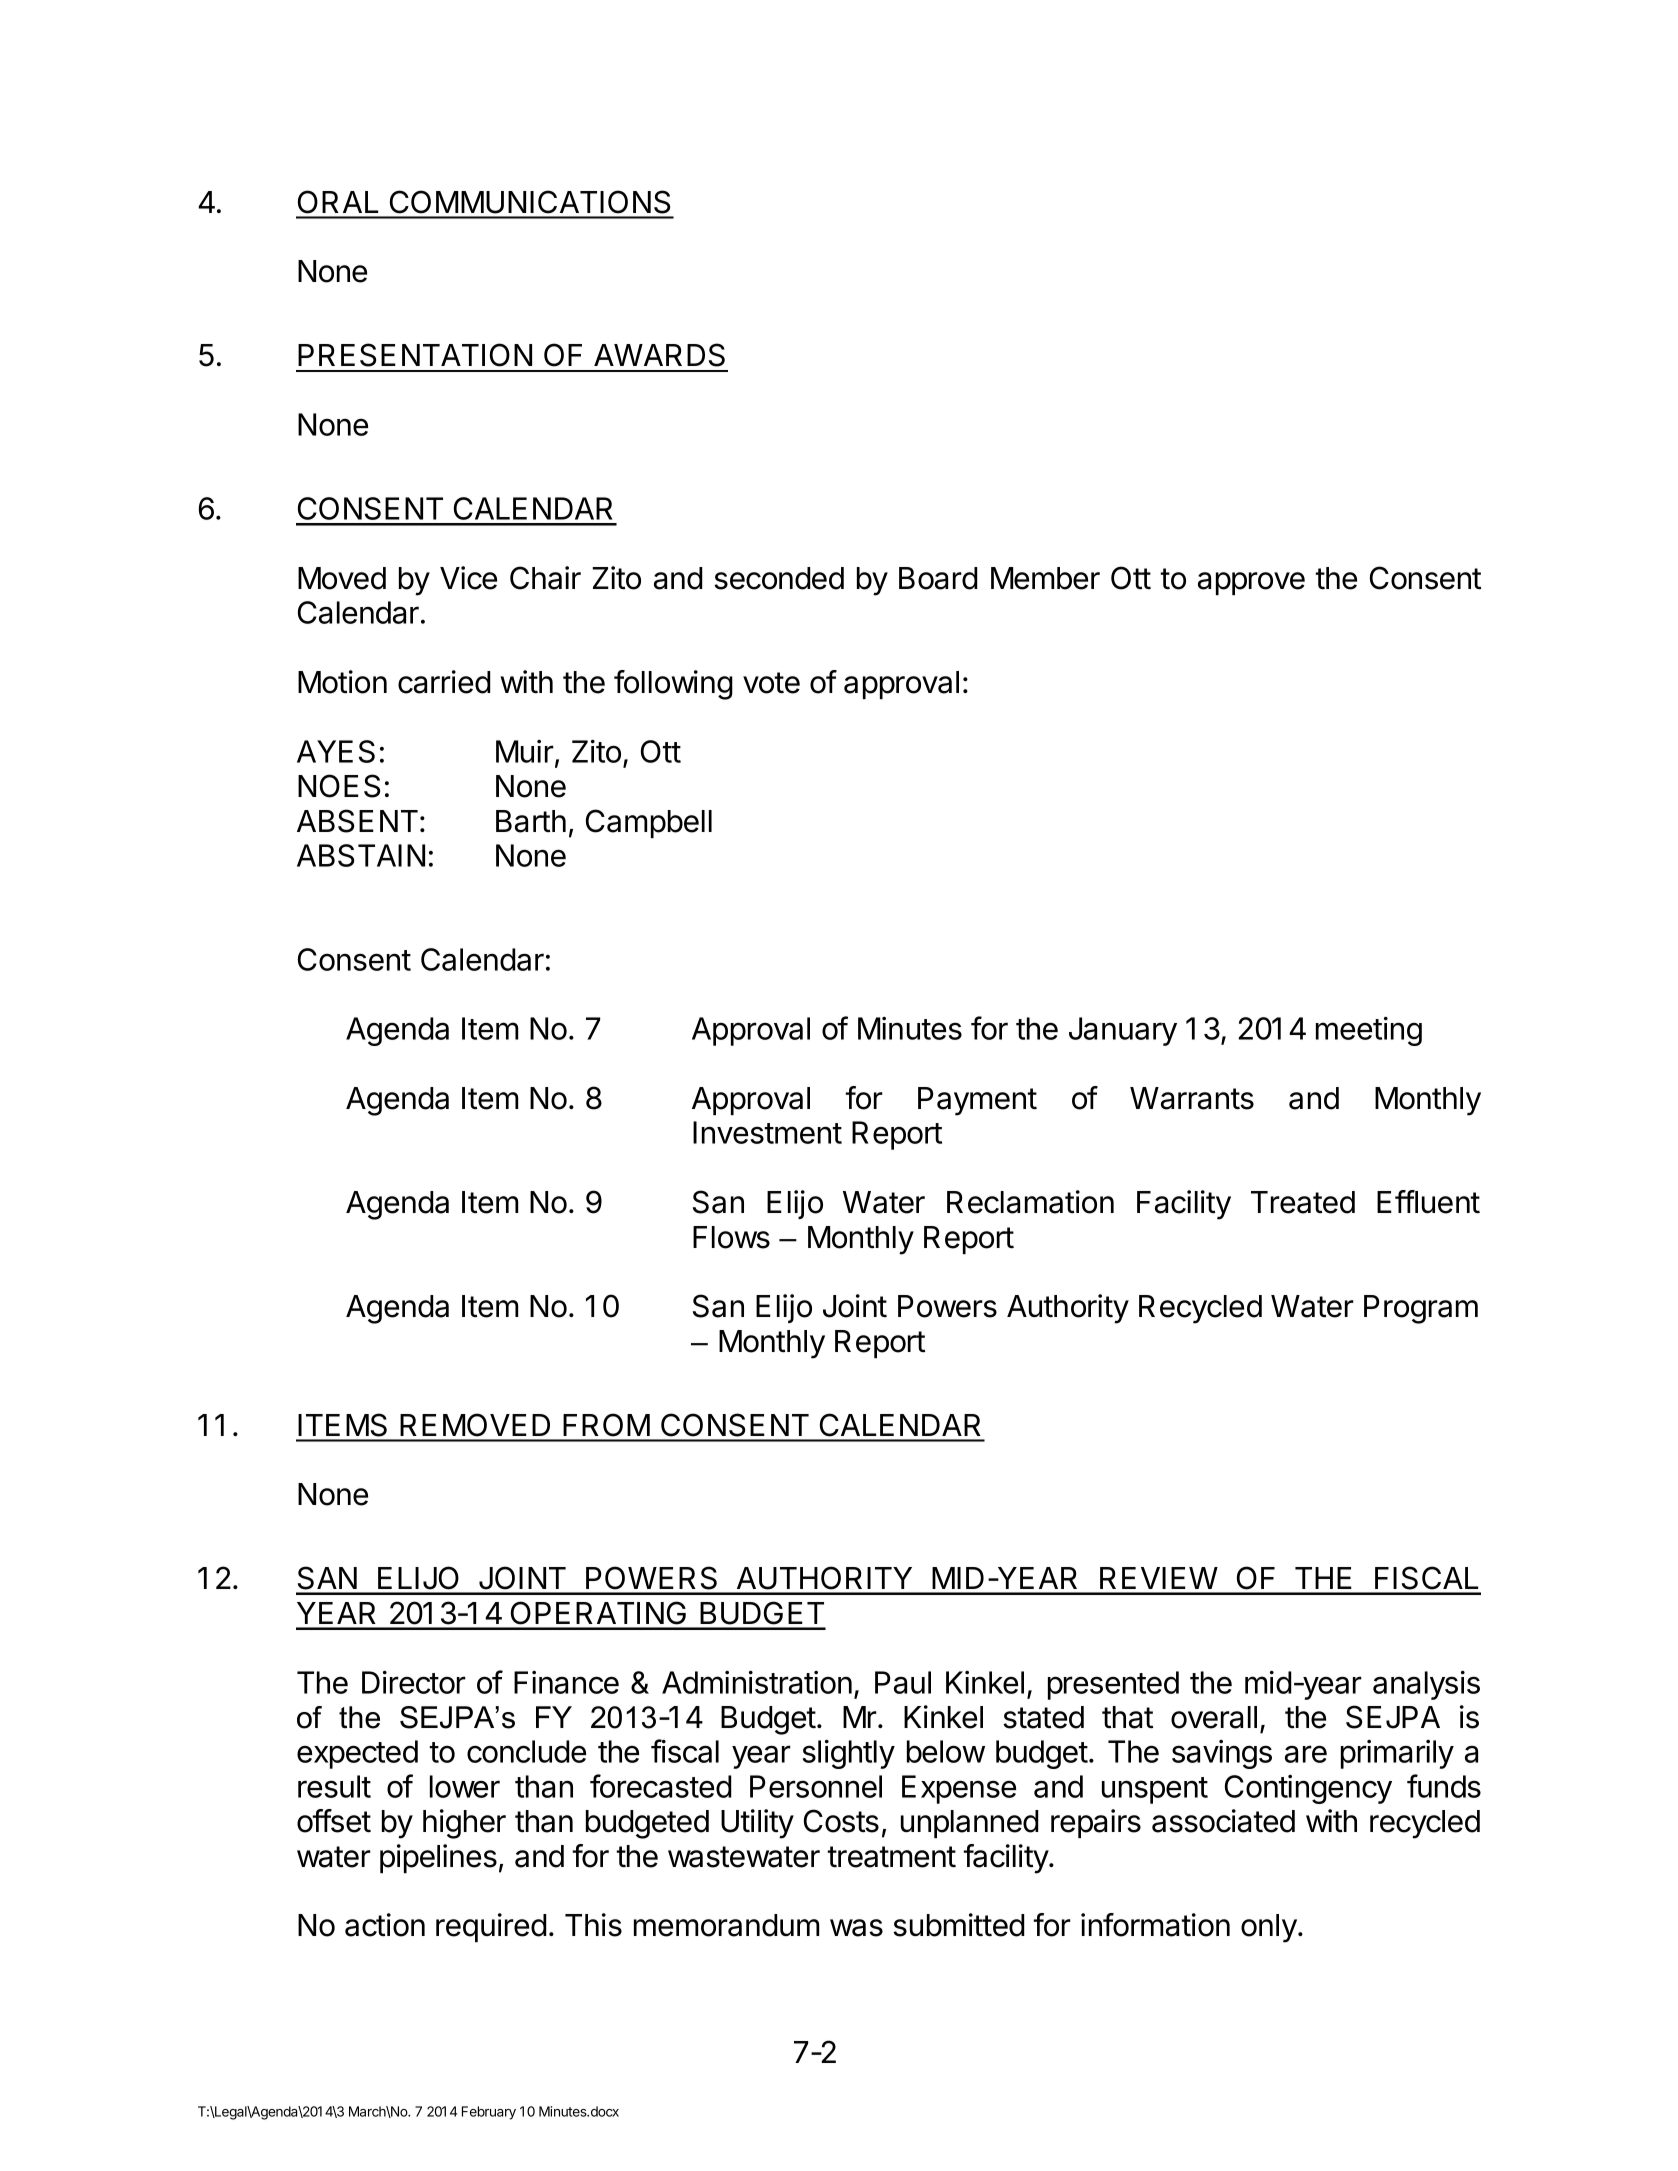  I want to click on Investment, so click(767, 1132).
